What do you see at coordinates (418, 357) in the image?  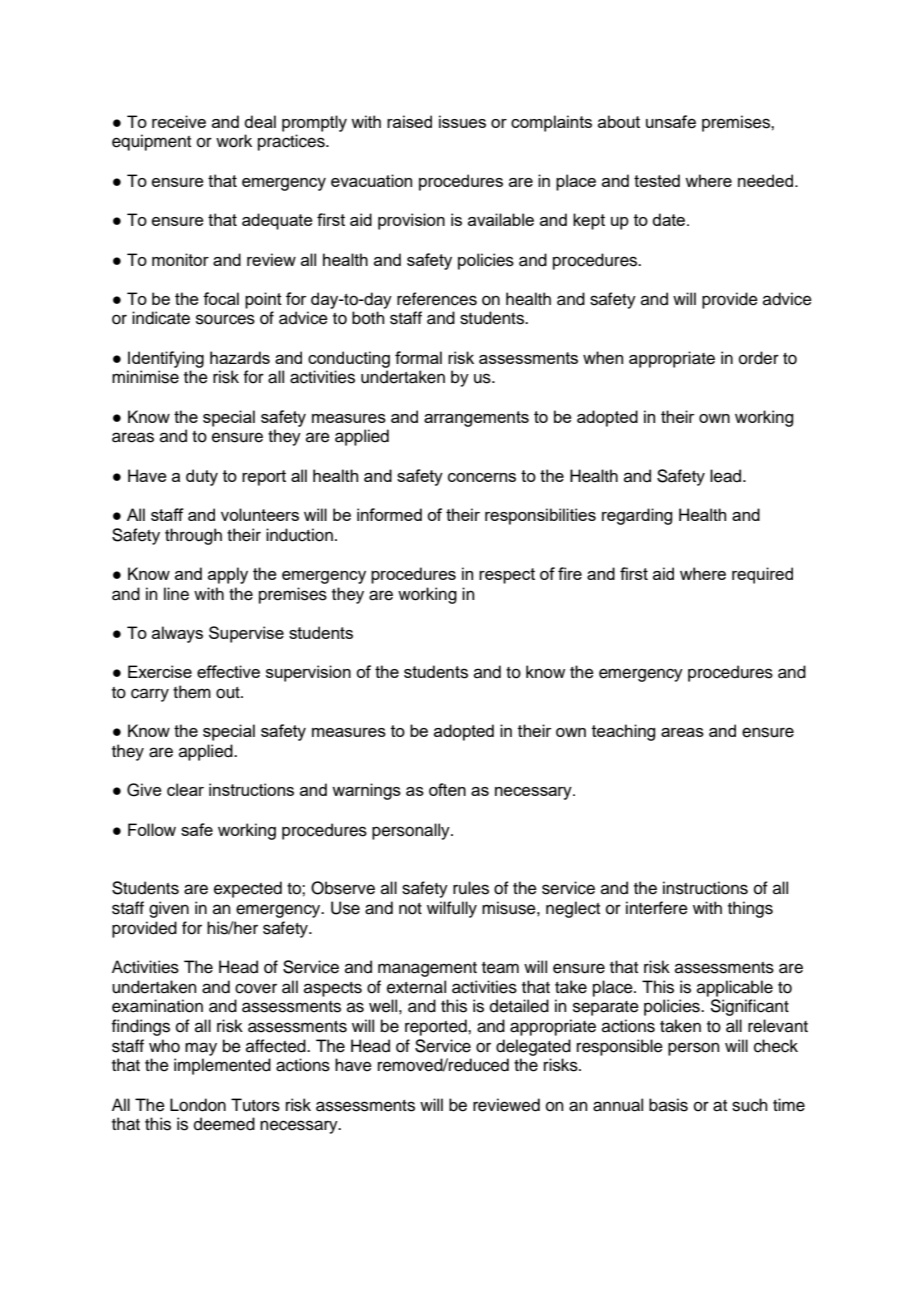 I see `formal` at bounding box center [418, 357].
